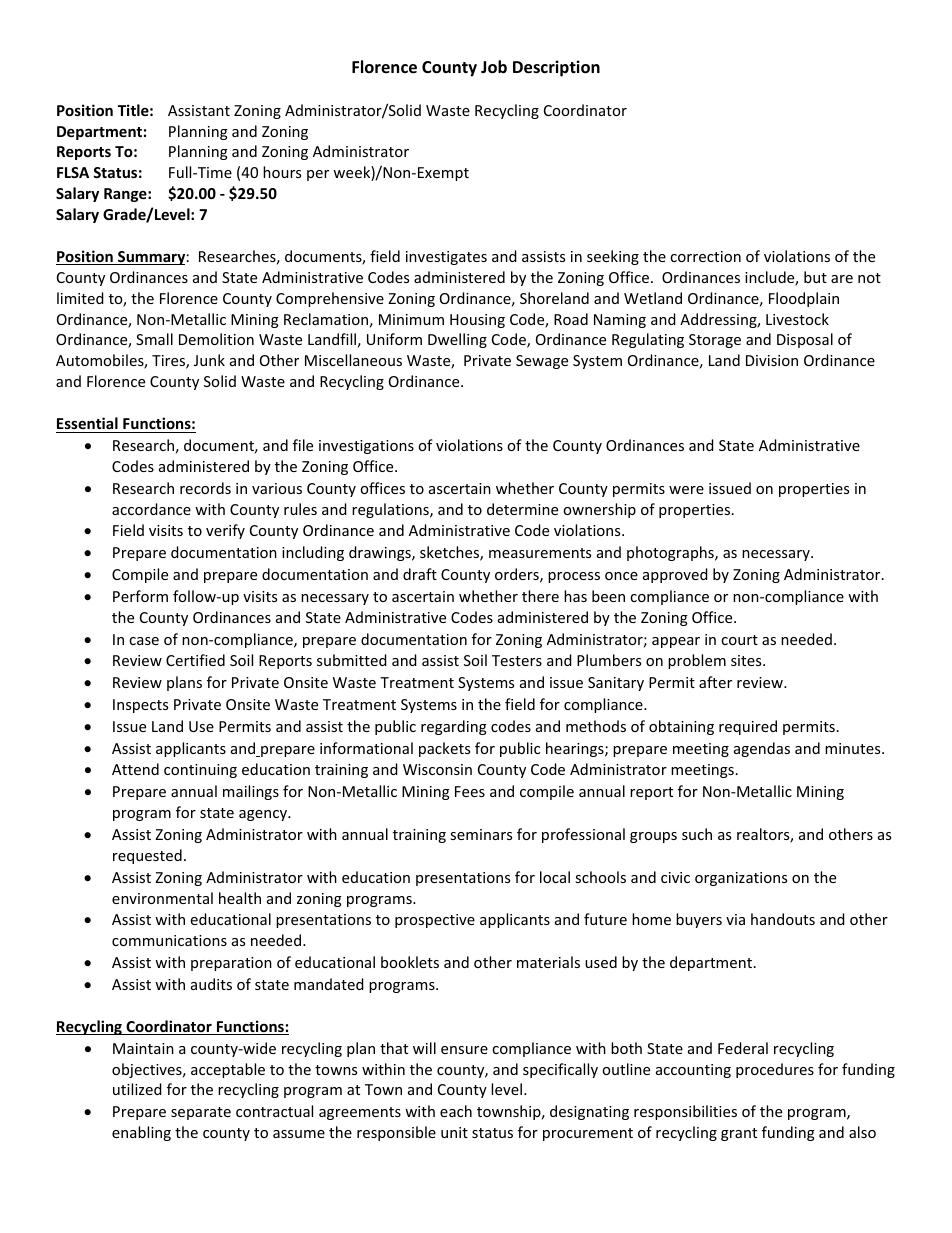 Image resolution: width=952 pixels, height=1233 pixels. I want to click on procedures, so click(775, 1070).
